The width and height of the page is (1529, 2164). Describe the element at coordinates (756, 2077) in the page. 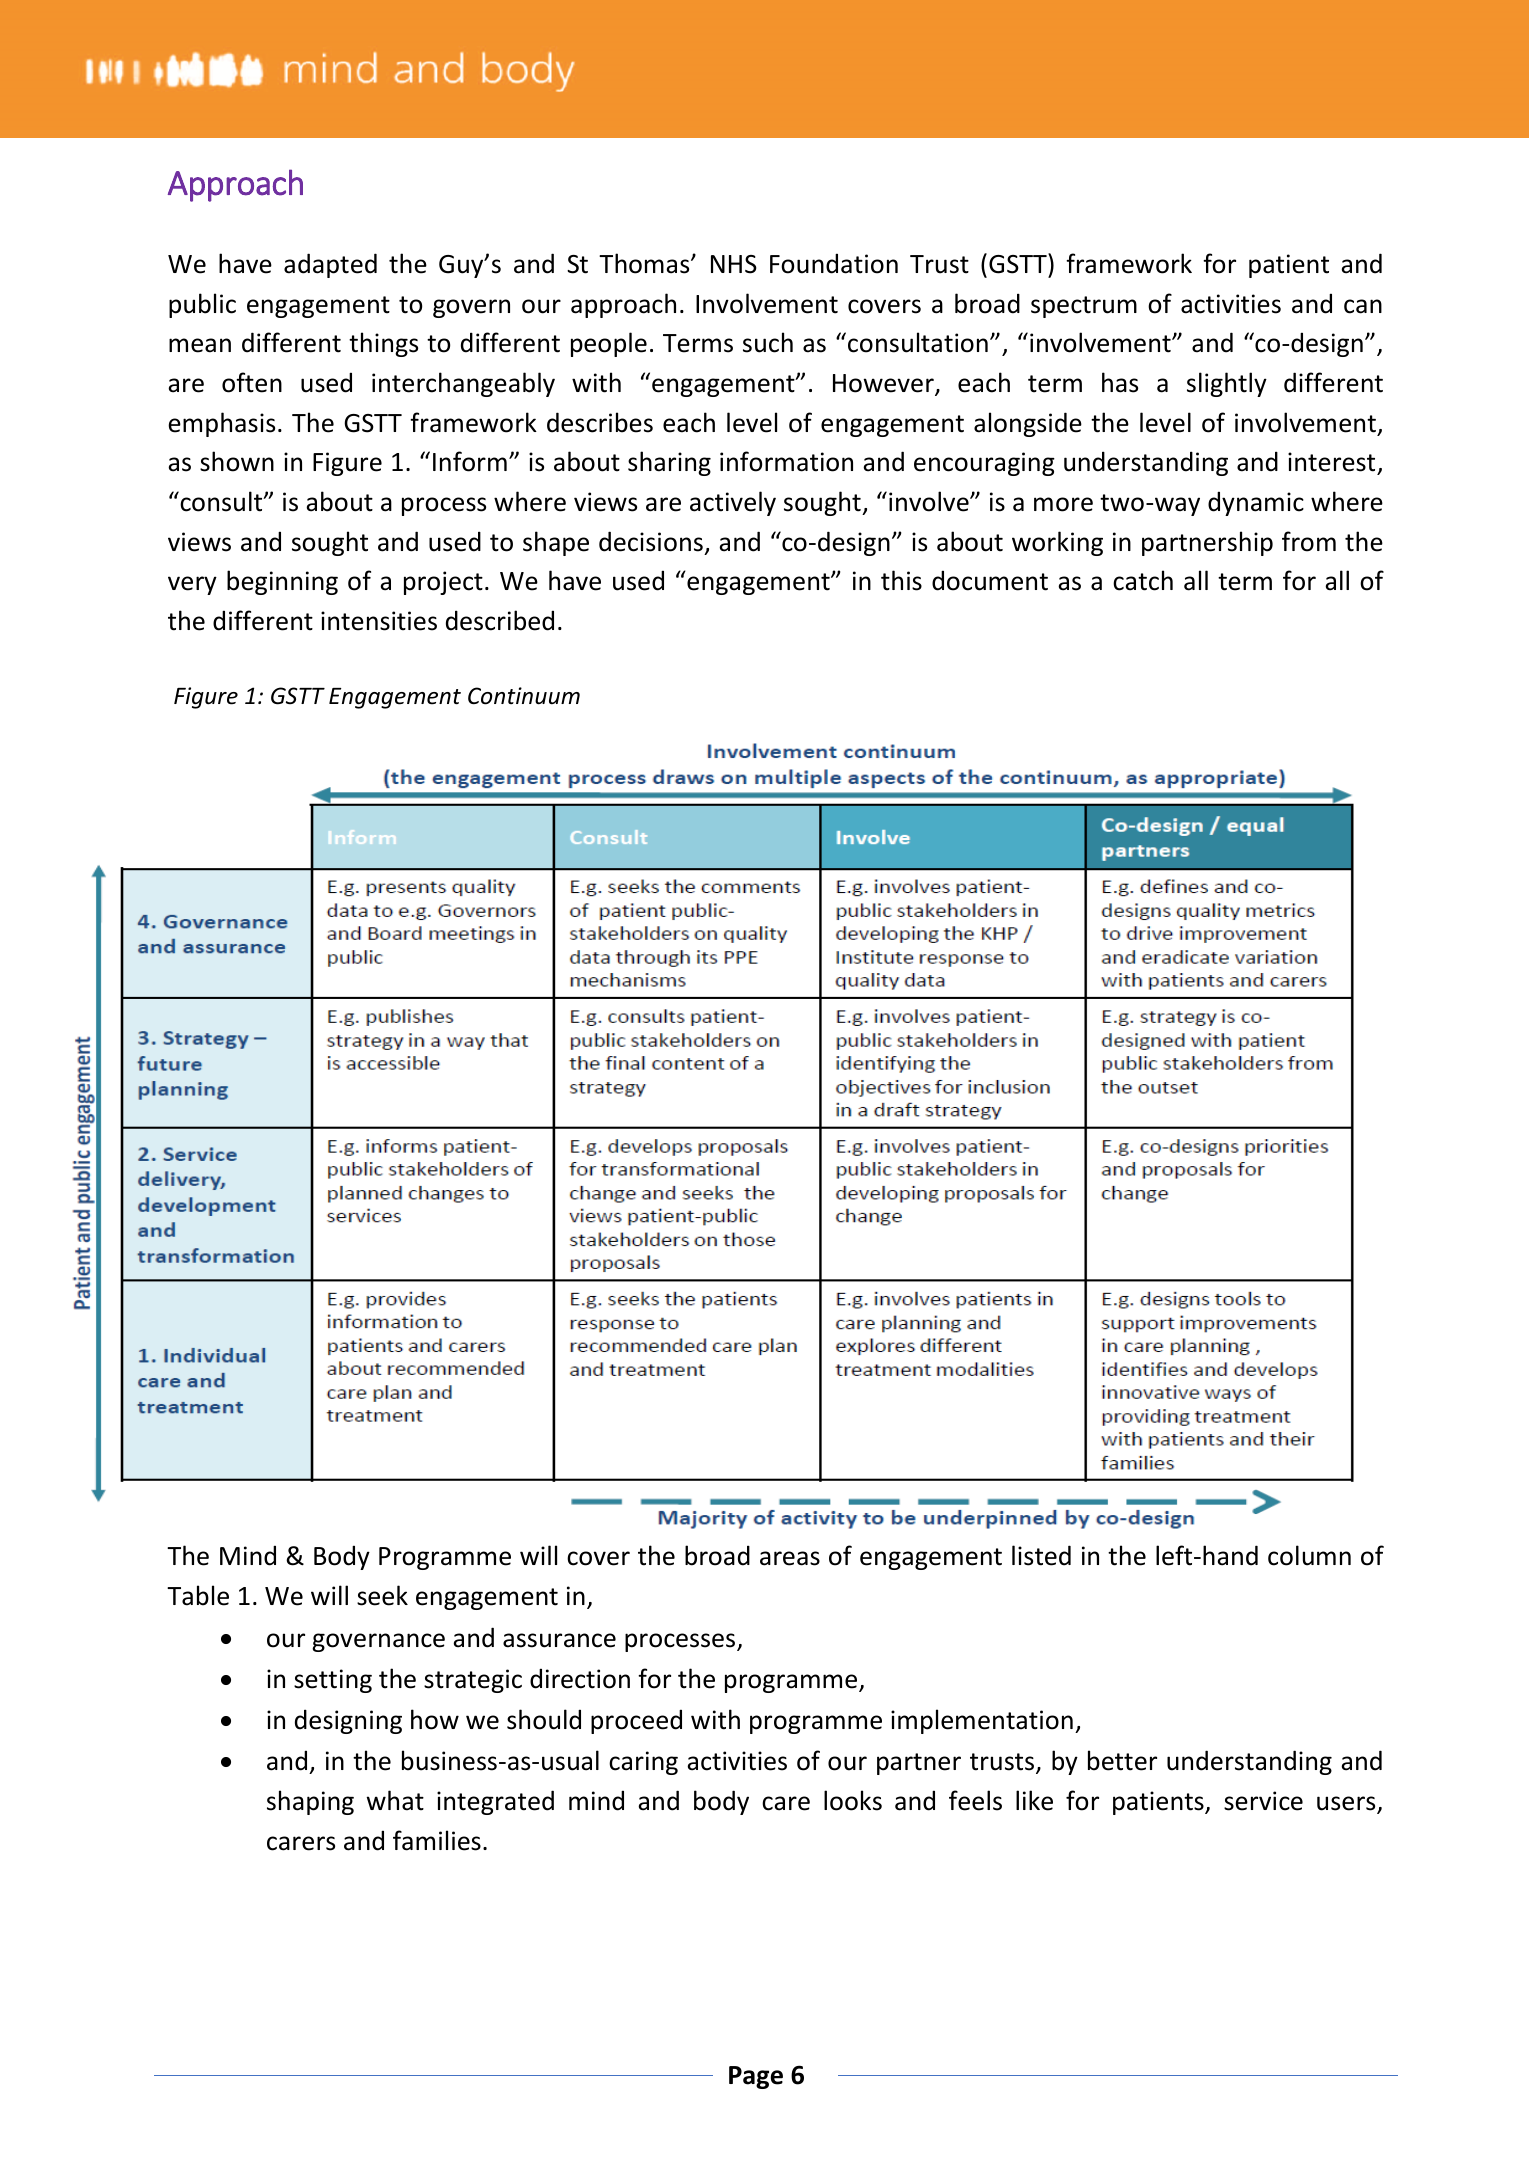

I see `Page` at that location.
